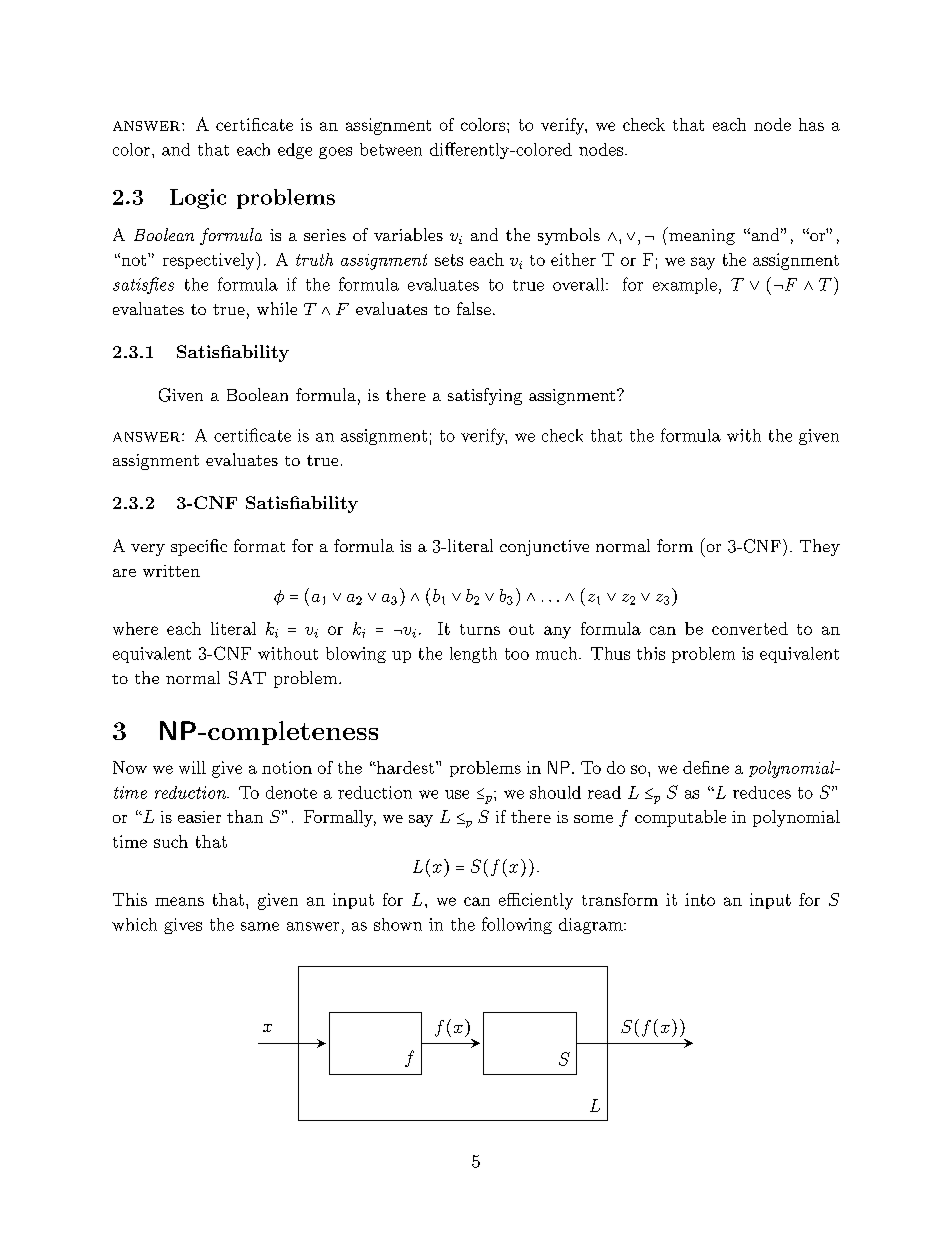 Image resolution: width=952 pixels, height=1233 pixels. I want to click on specific, so click(199, 547).
